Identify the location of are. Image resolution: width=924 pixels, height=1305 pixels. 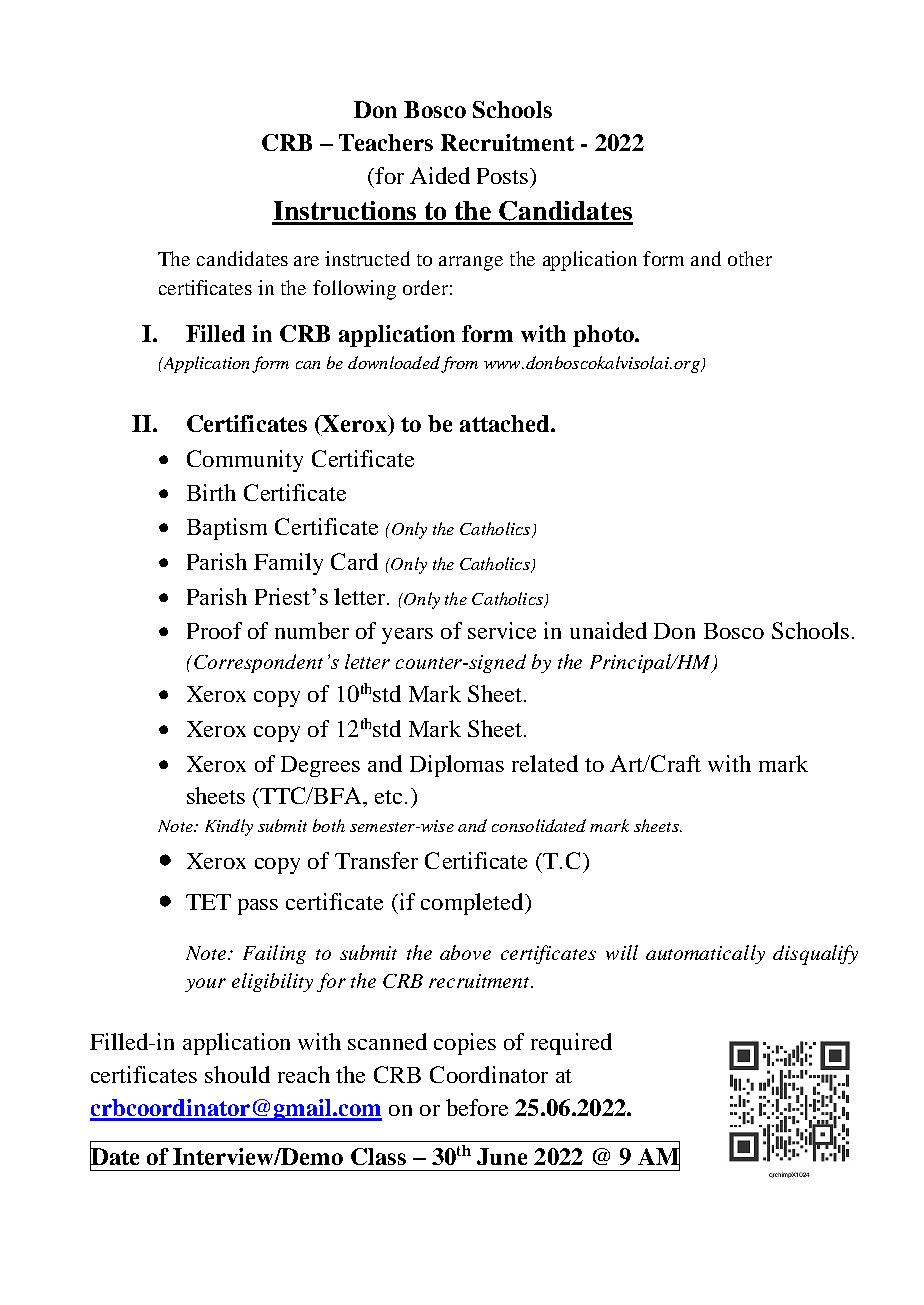
(306, 261).
